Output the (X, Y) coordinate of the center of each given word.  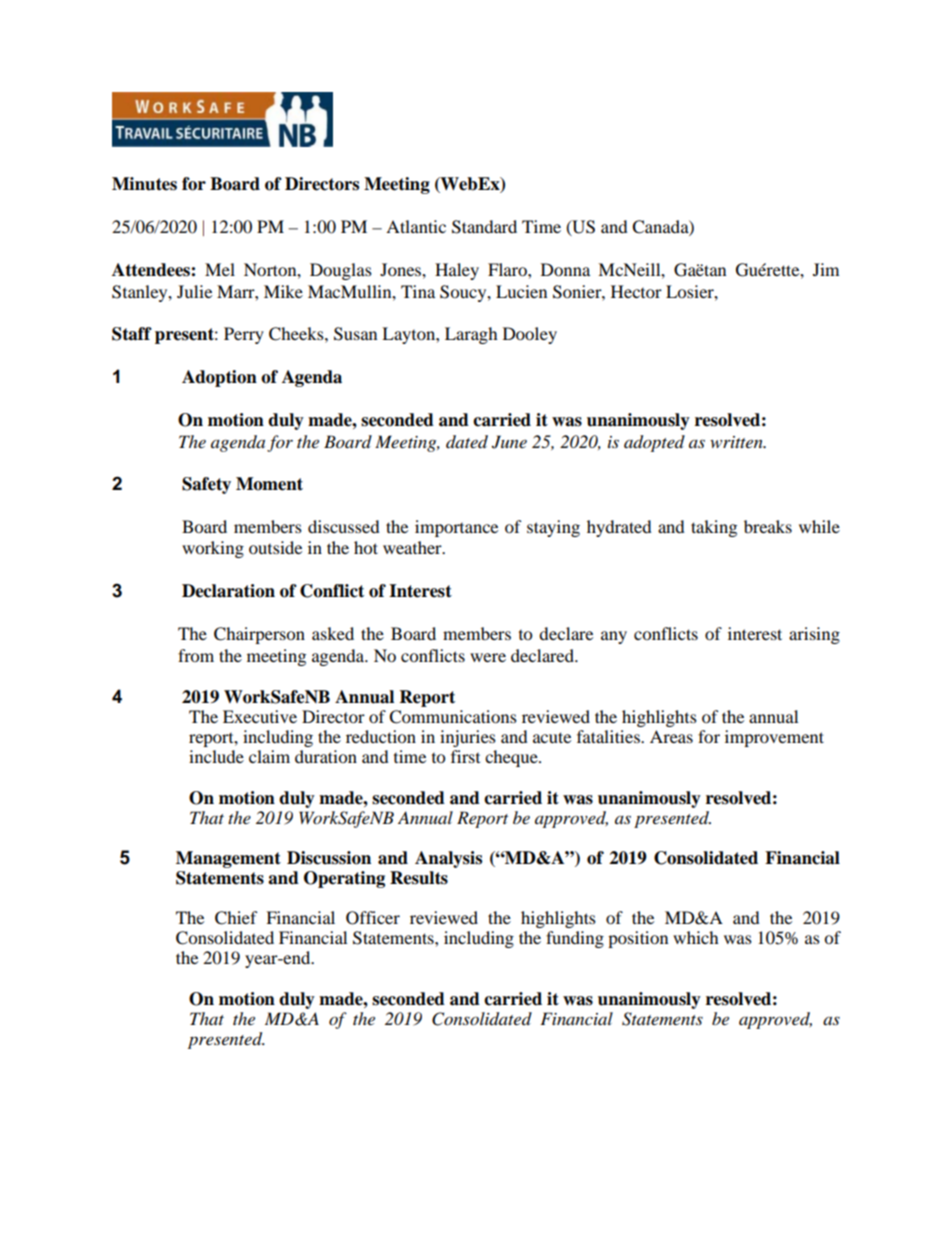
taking (714, 528)
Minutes (144, 184)
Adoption (219, 378)
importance (456, 528)
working (213, 549)
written (737, 442)
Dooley (530, 335)
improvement (774, 738)
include (216, 756)
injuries (468, 738)
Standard (484, 227)
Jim (826, 269)
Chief (236, 918)
